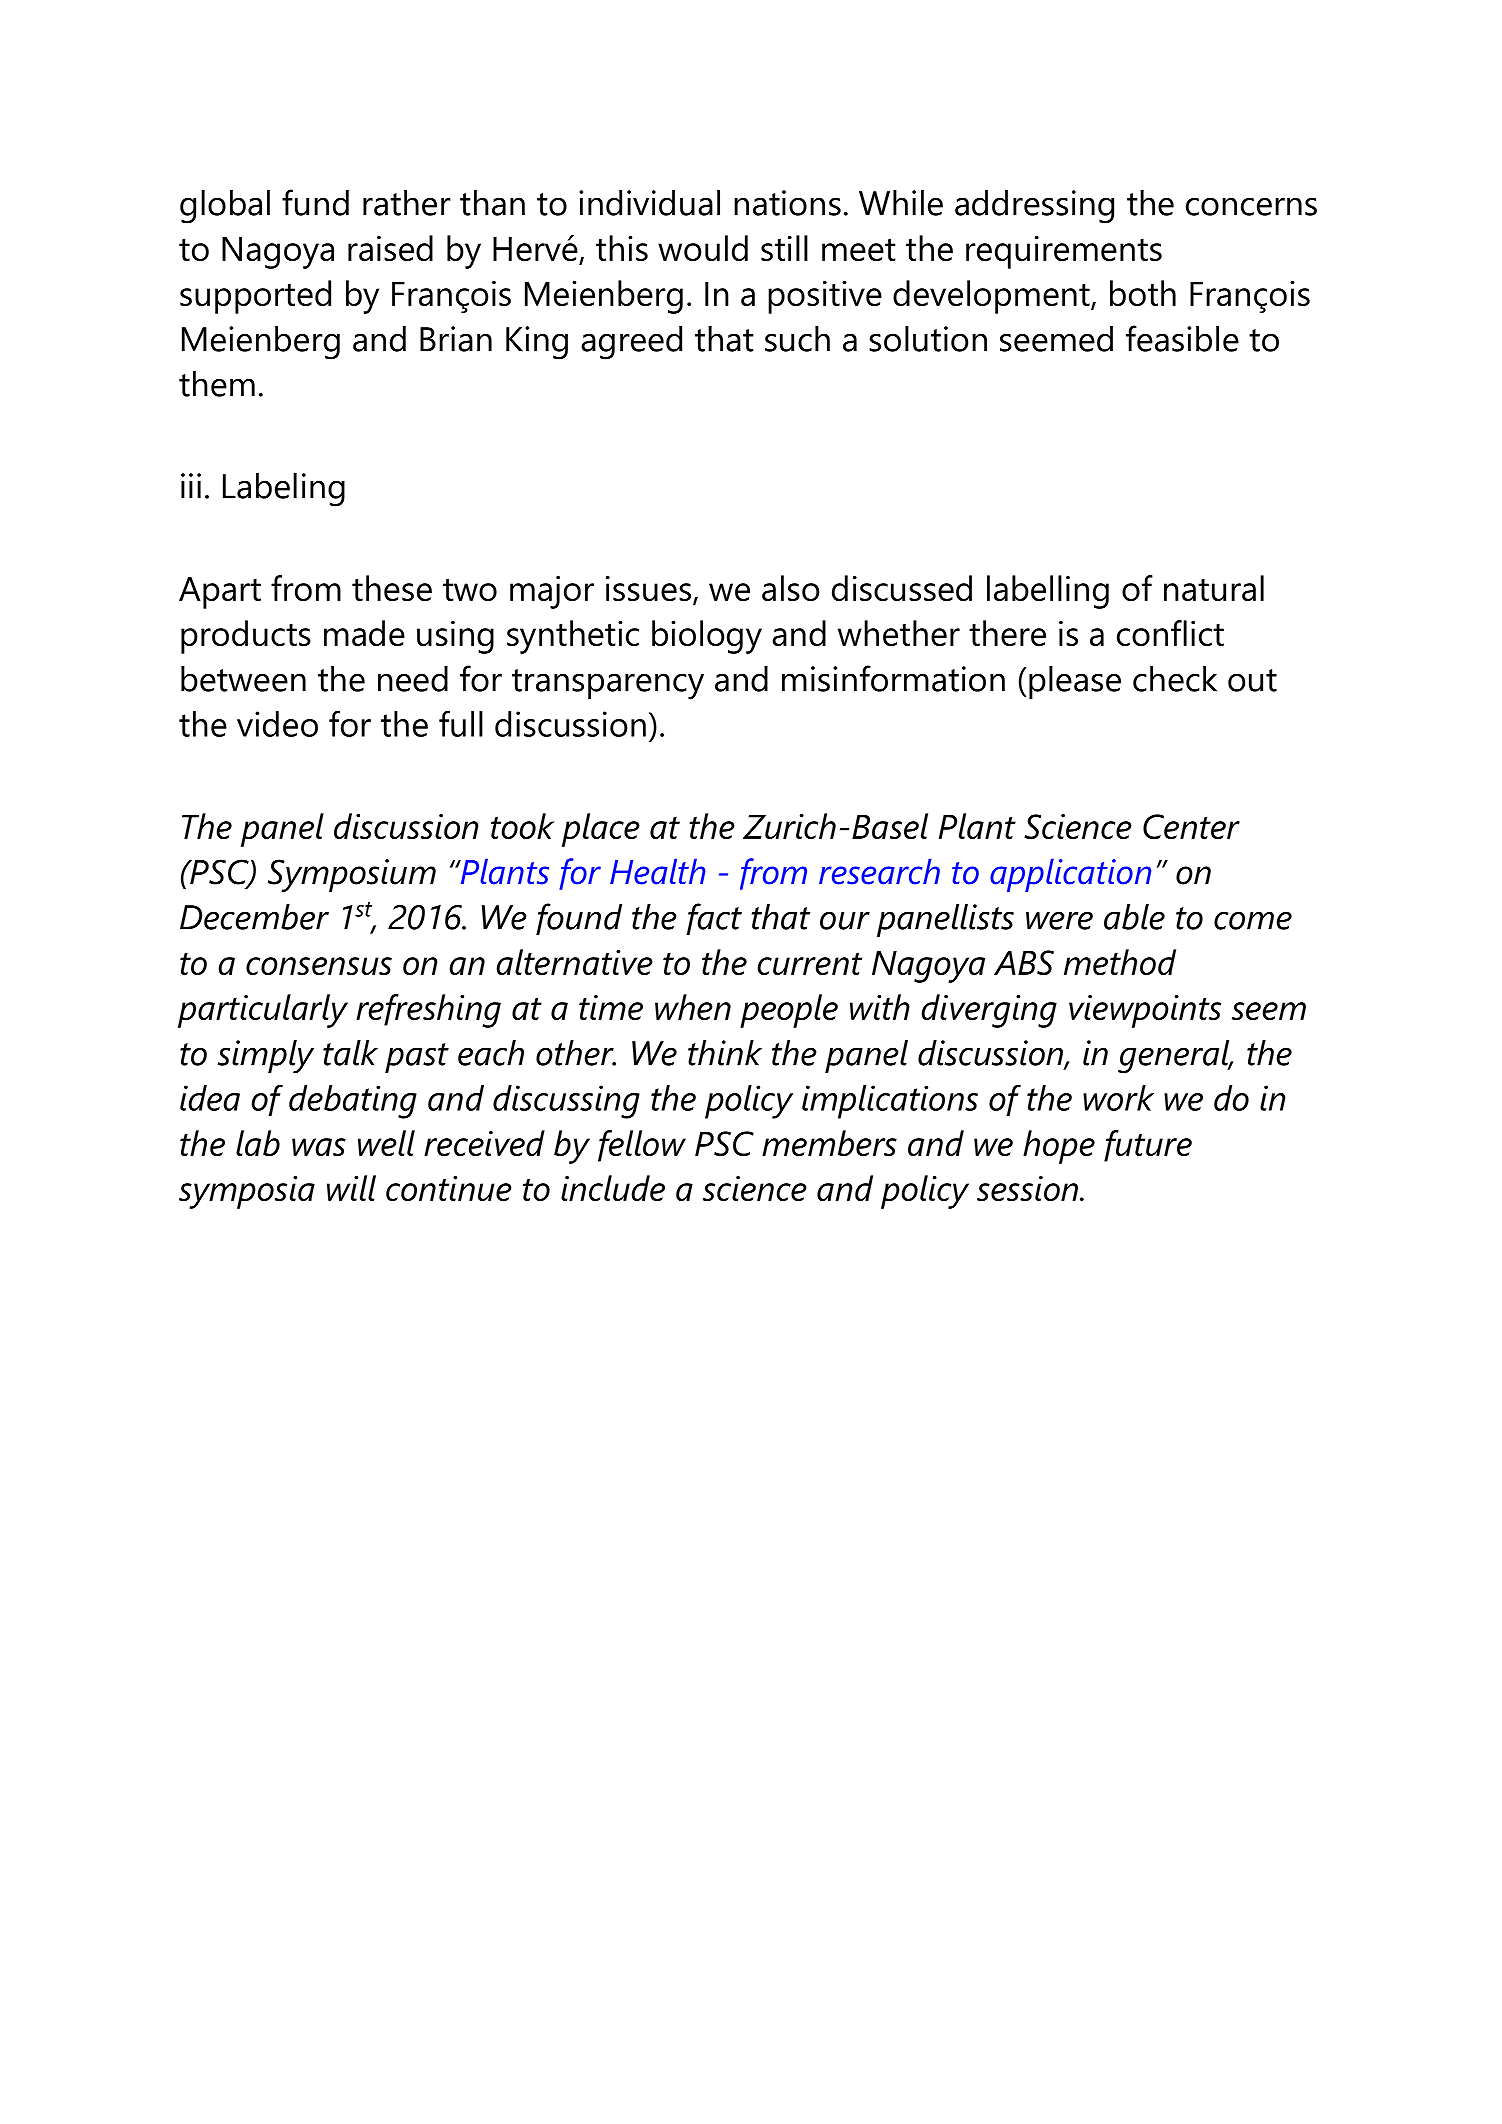 This image has width=1502, height=2124. I want to click on labelling, so click(1048, 592).
